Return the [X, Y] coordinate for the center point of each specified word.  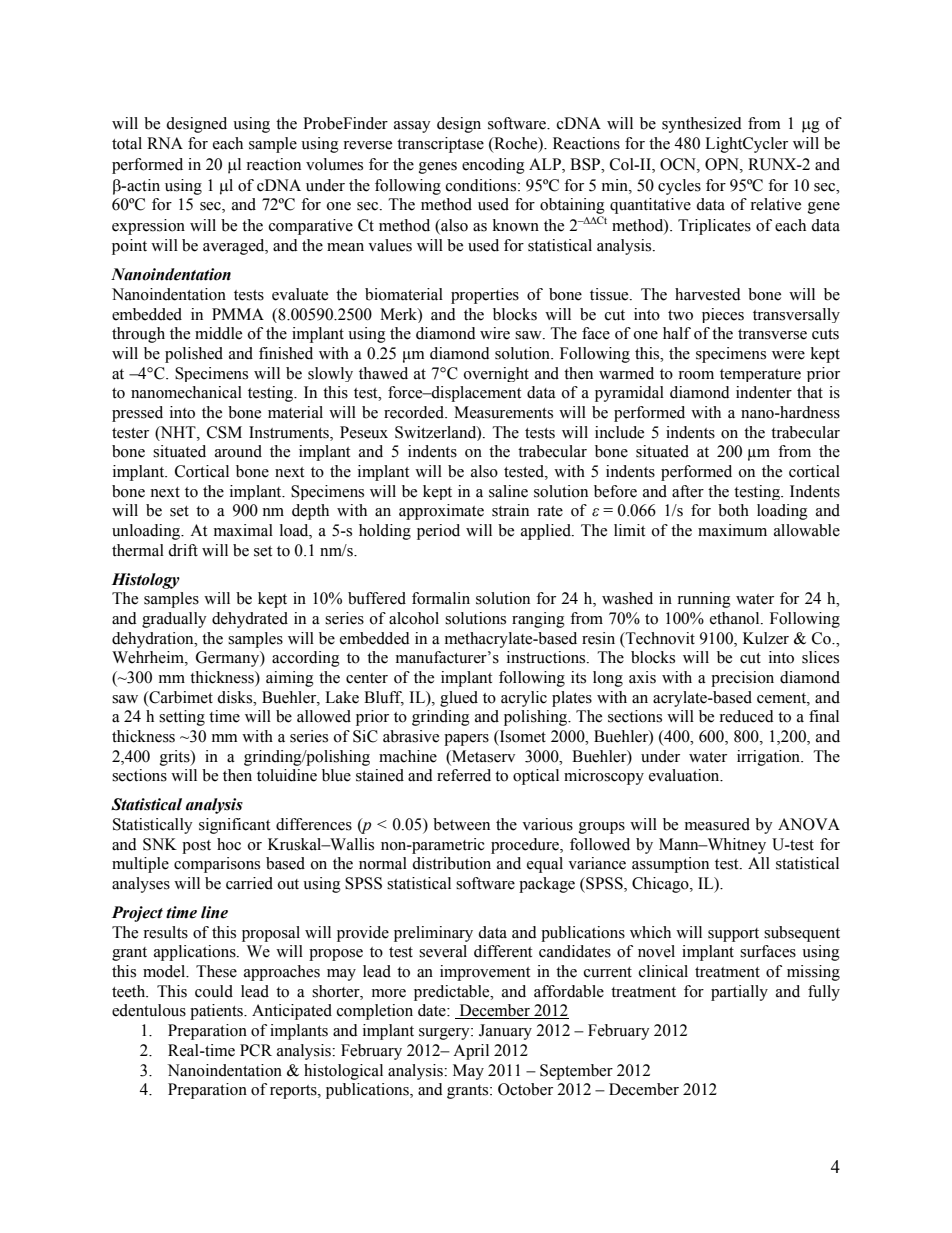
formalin [441, 598]
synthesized [702, 125]
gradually [174, 620]
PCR [256, 1050]
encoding [493, 166]
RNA [165, 143]
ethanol [736, 618]
